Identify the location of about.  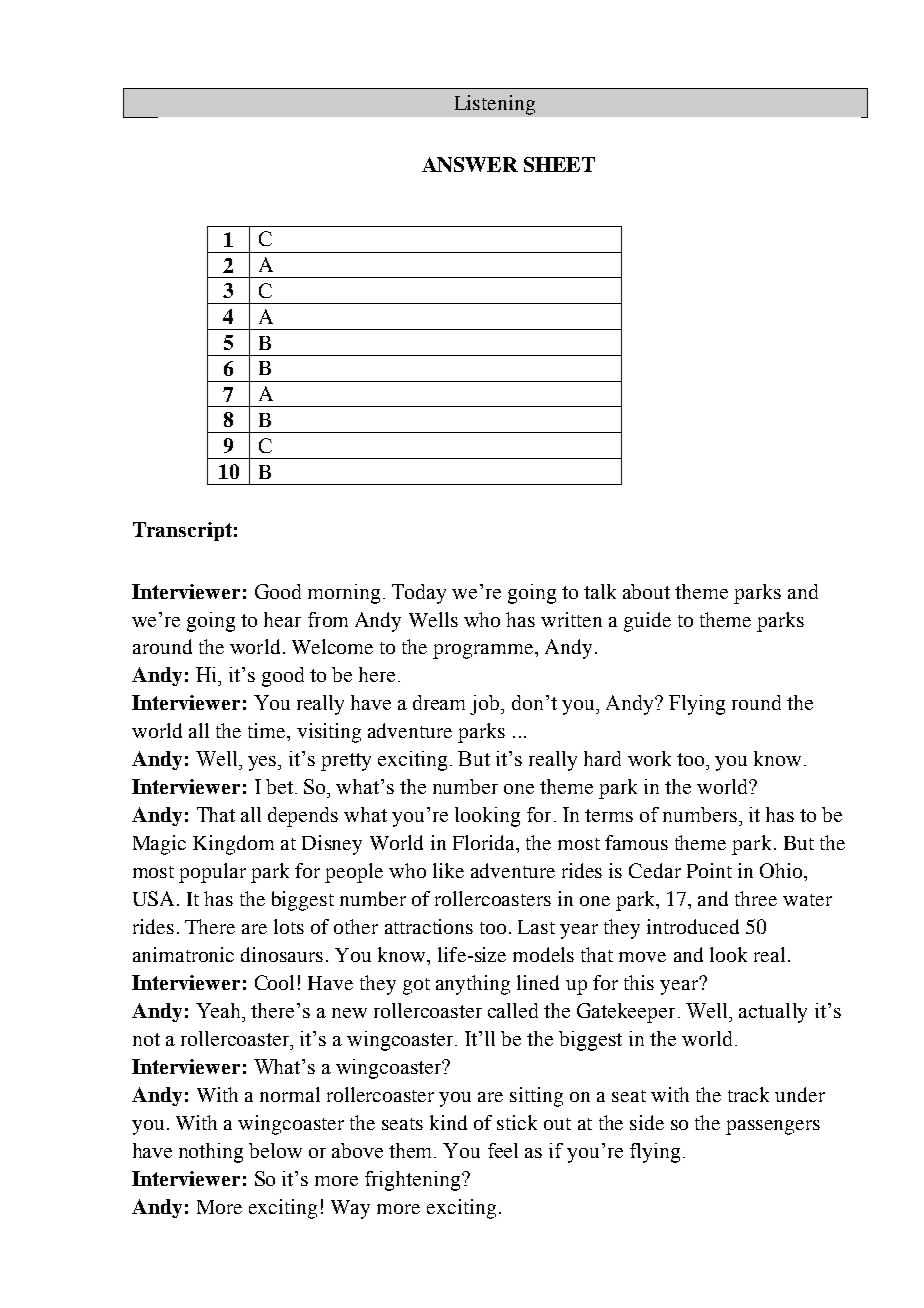
(646, 591).
